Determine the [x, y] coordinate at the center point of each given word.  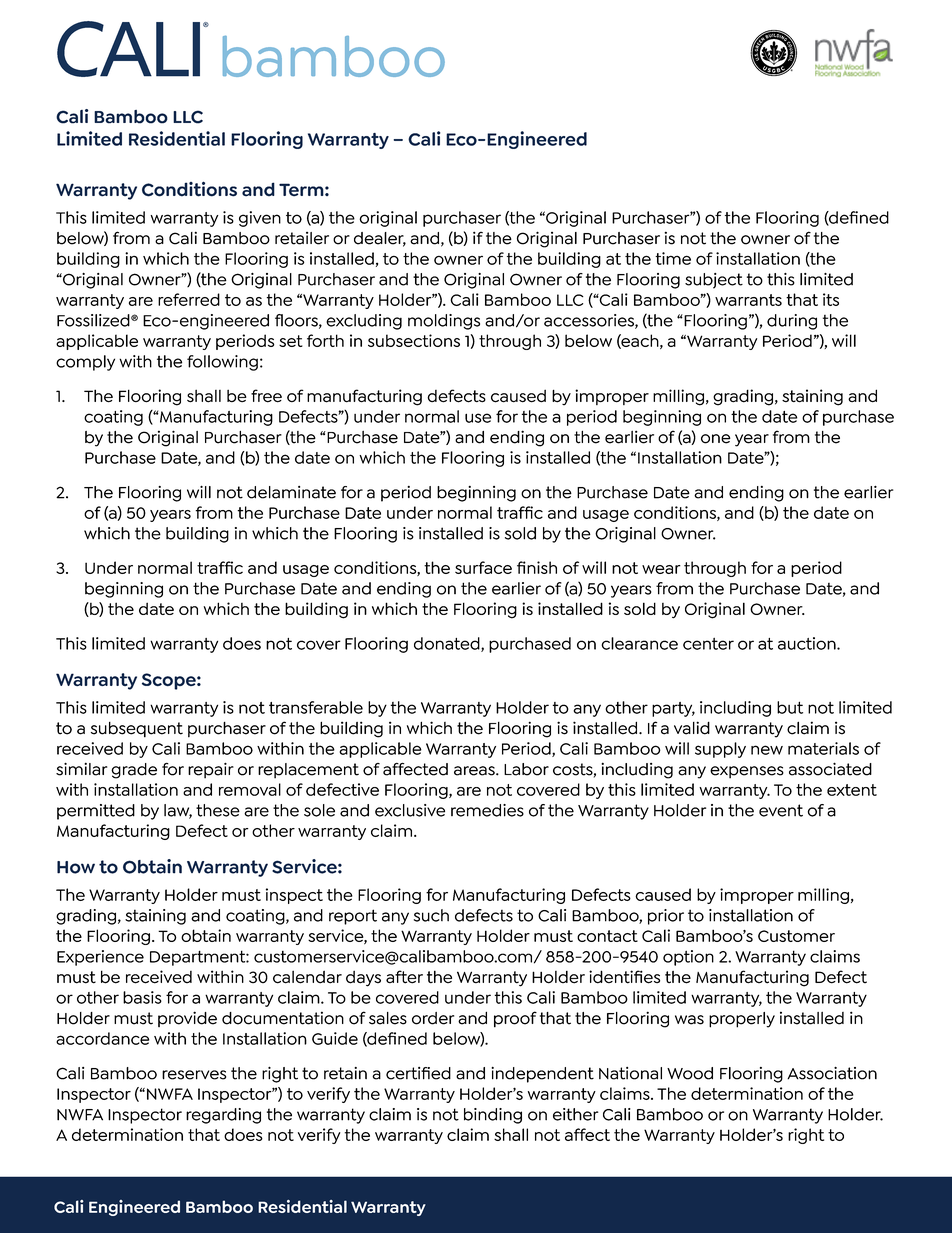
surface [483, 567]
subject [714, 281]
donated [448, 644]
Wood [690, 1073]
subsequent [137, 730]
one [716, 439]
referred [189, 299]
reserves [194, 1075]
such [431, 915]
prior [666, 917]
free [266, 396]
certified [418, 1073]
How [76, 867]
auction [808, 643]
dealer [380, 239]
